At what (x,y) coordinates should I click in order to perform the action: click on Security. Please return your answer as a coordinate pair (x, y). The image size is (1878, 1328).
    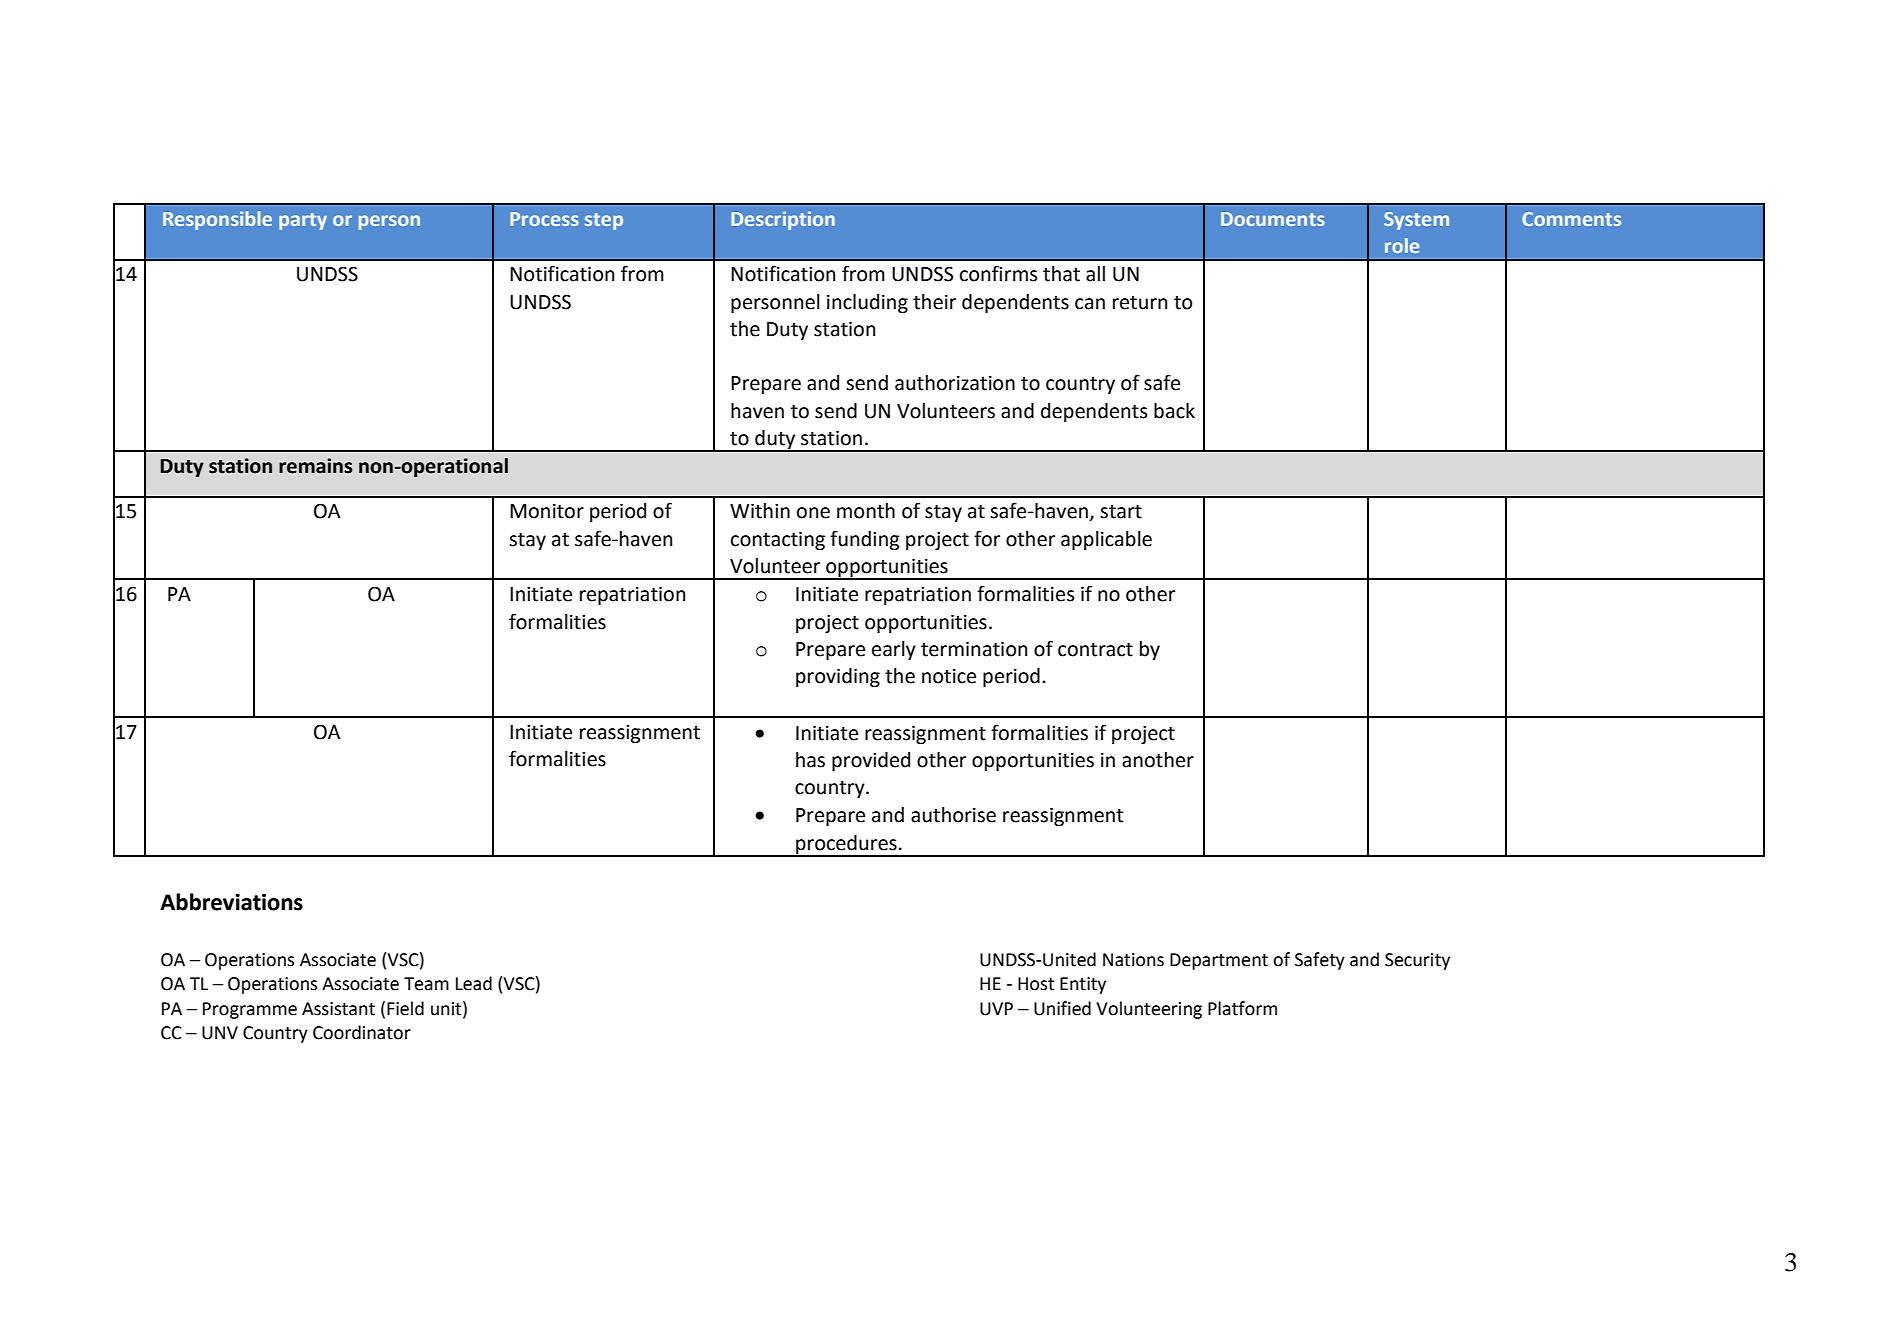
    Looking at the image, I should click on (1417, 961).
